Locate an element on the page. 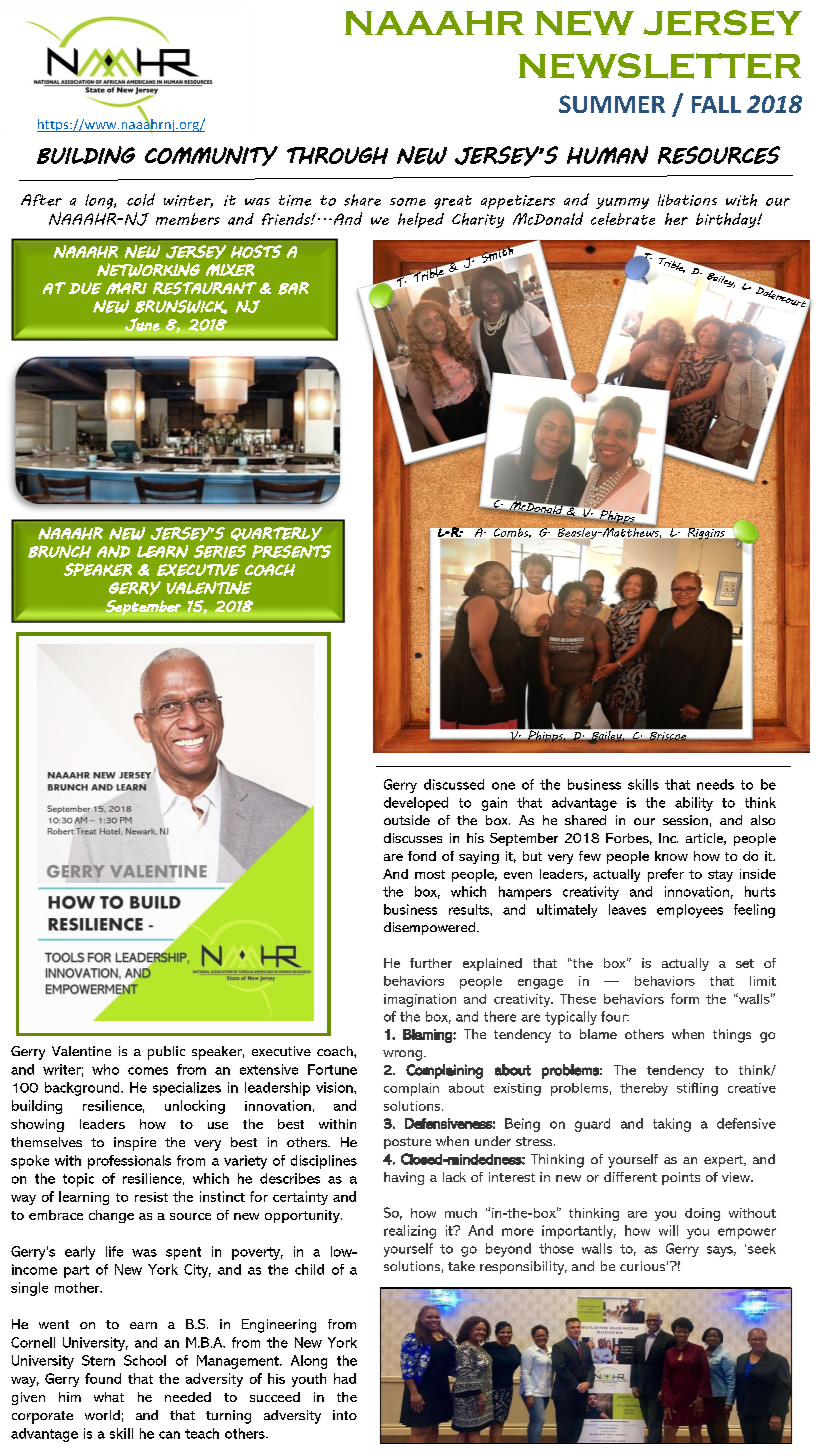 This page has width=819, height=1456. FALL is located at coordinates (716, 104).
